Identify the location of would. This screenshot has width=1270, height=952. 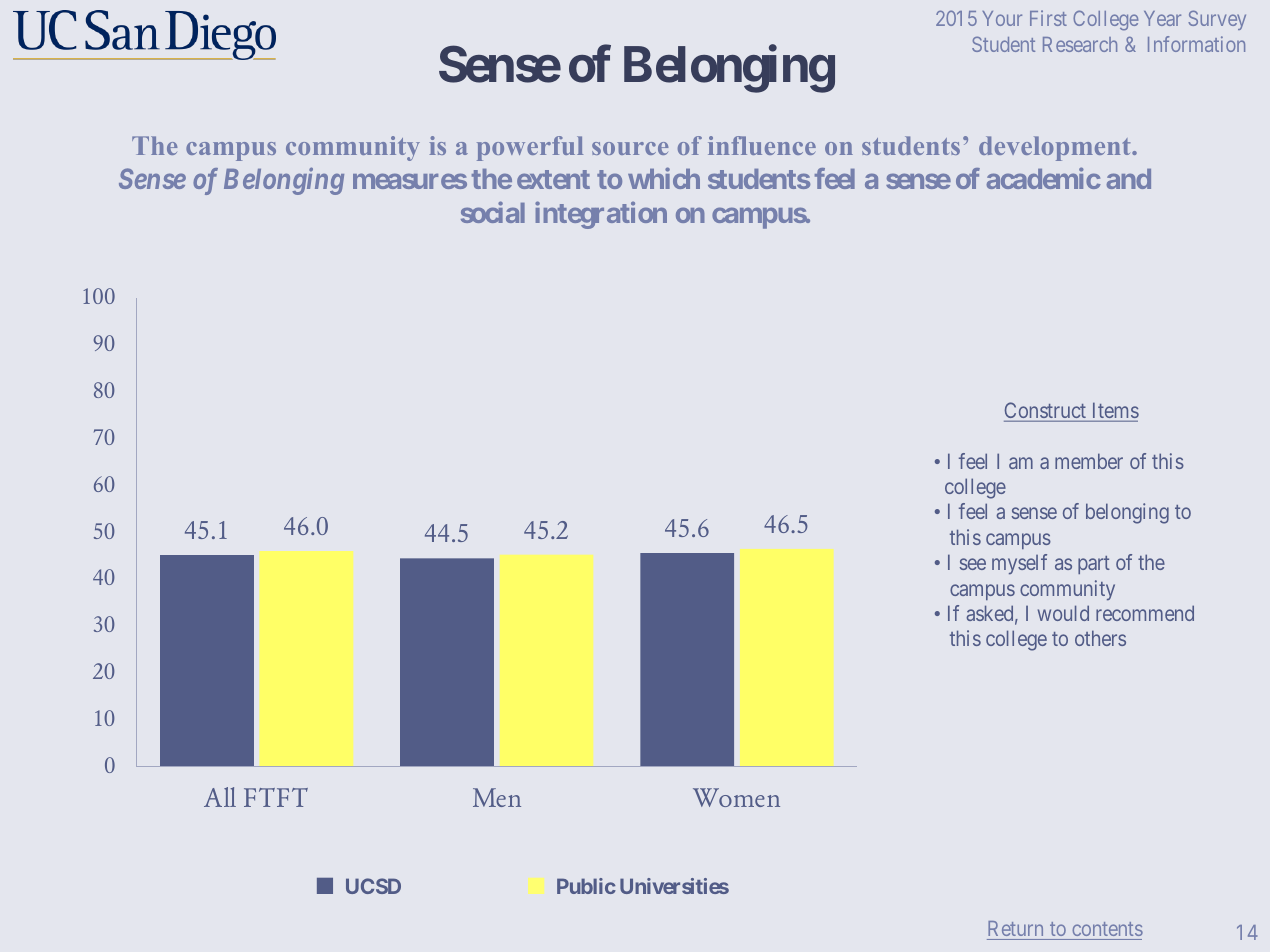
(1063, 613).
